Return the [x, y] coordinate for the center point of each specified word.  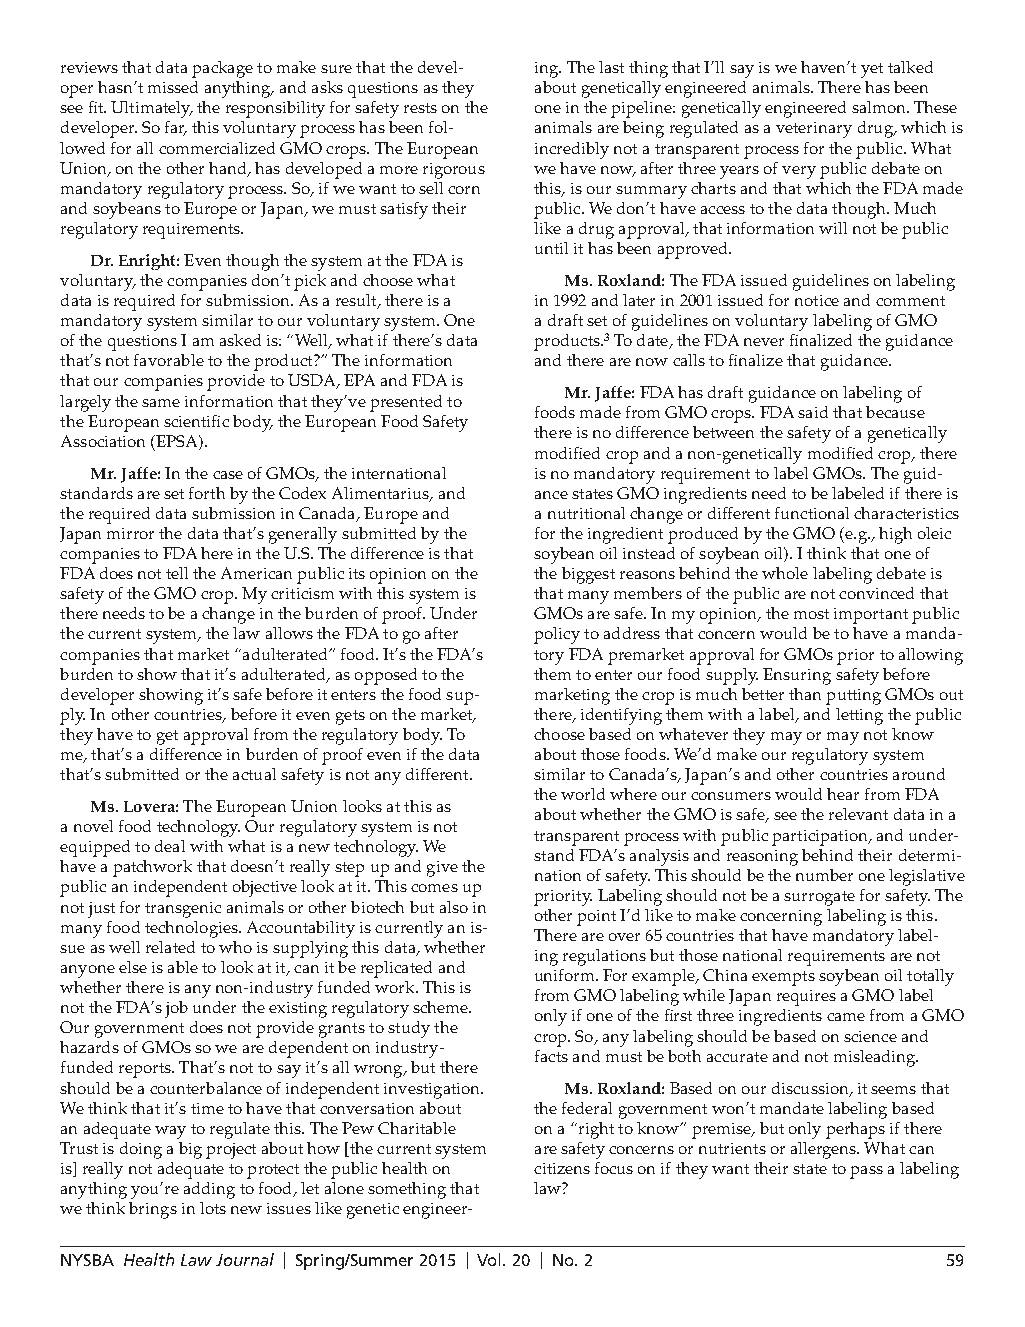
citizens [562, 1168]
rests [420, 108]
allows [289, 633]
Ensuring [797, 676]
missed [173, 87]
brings [153, 1210]
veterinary [814, 130]
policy [557, 635]
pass [866, 1172]
